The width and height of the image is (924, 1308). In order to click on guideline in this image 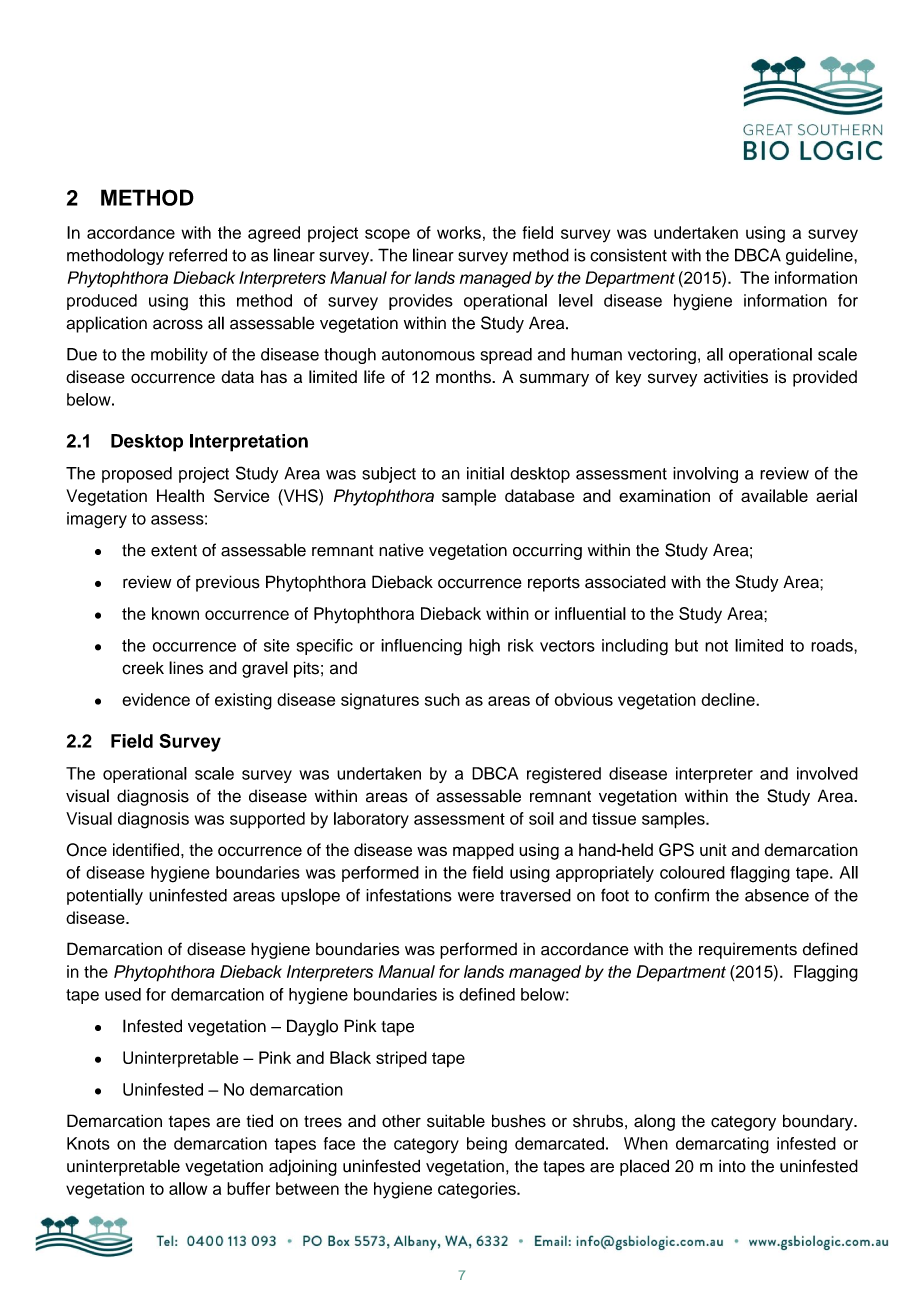, I will do `click(820, 256)`.
